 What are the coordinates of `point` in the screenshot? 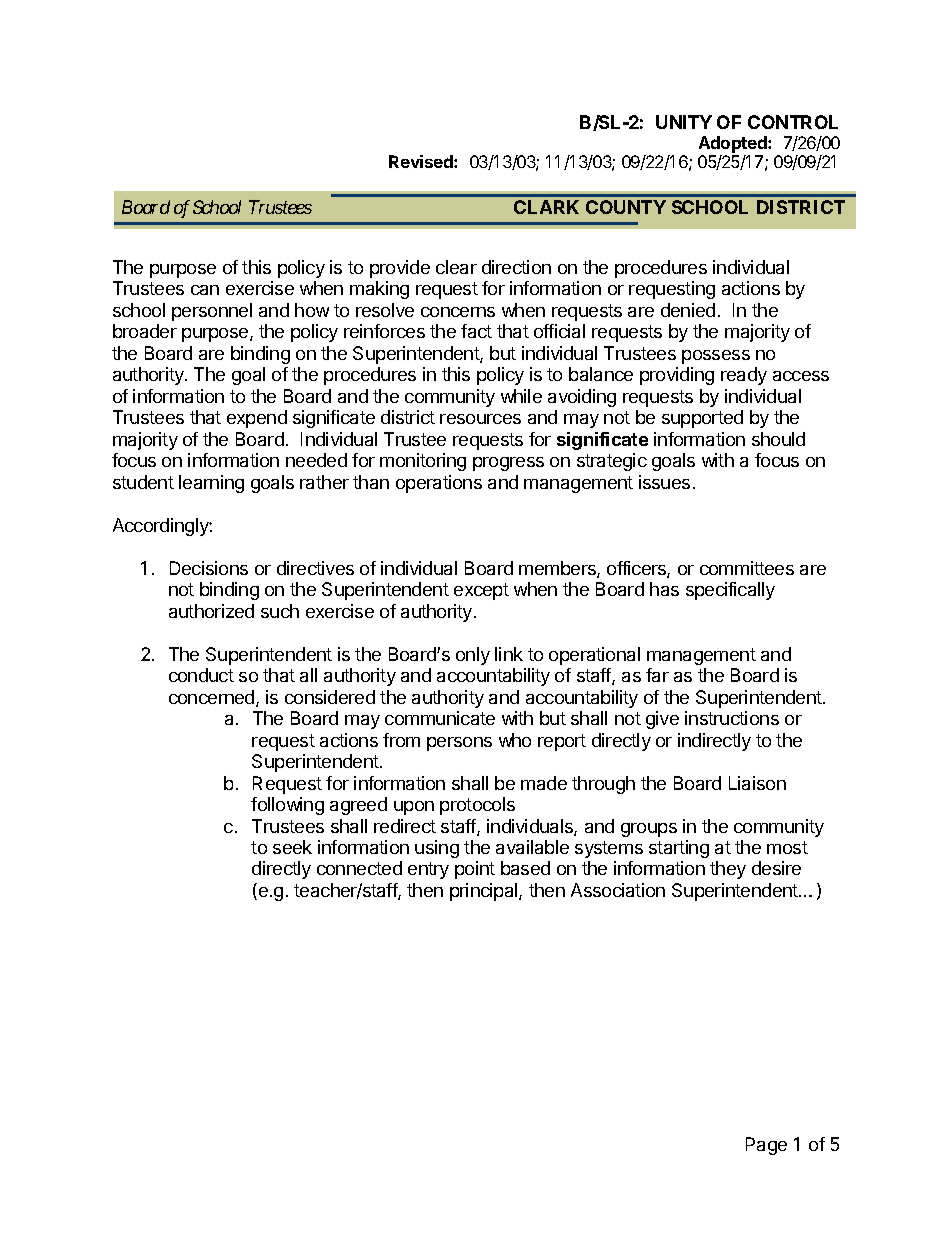 It's located at (475, 870).
